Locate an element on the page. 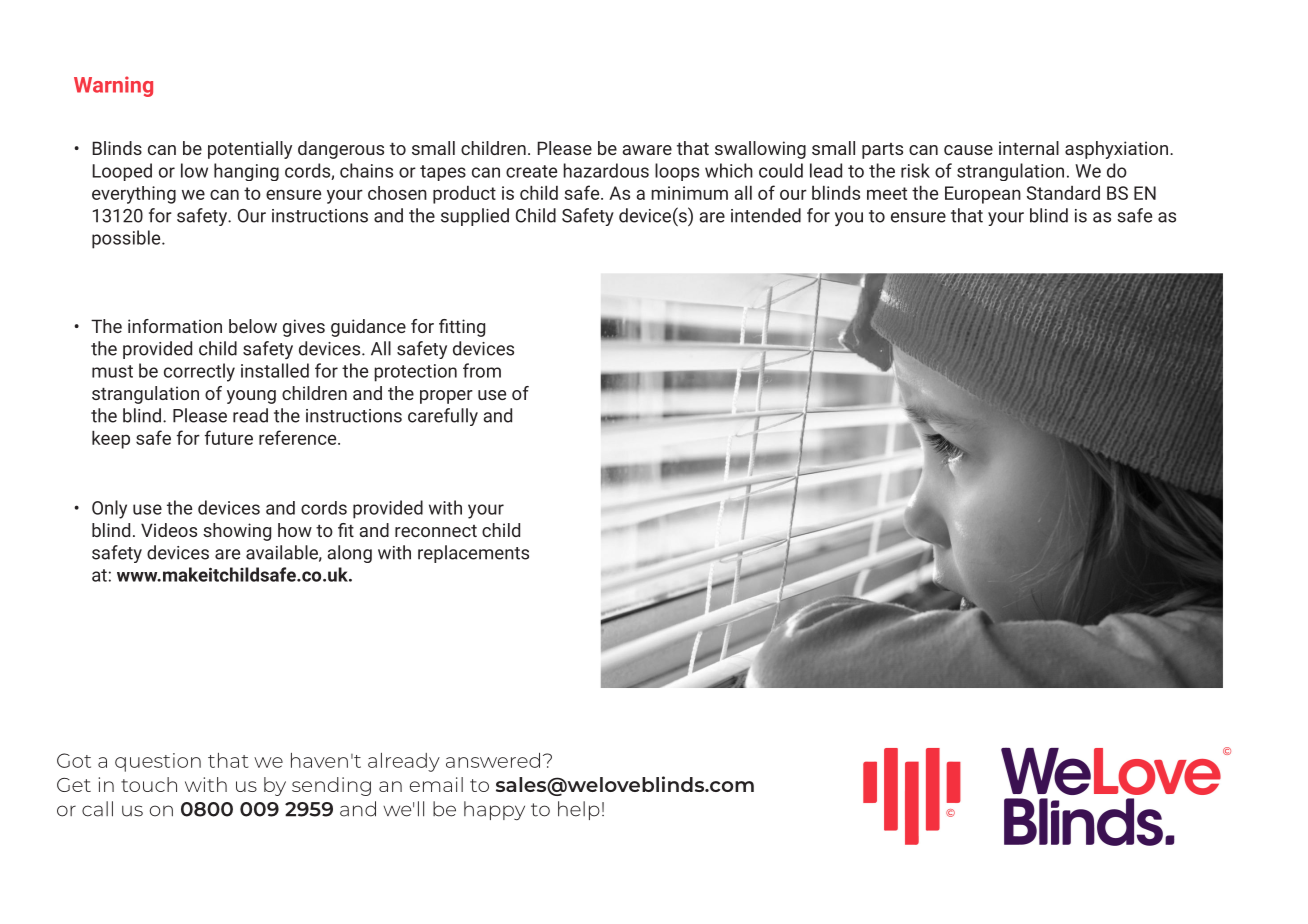 The height and width of the document is (924, 1308). Warning is located at coordinates (113, 86).
